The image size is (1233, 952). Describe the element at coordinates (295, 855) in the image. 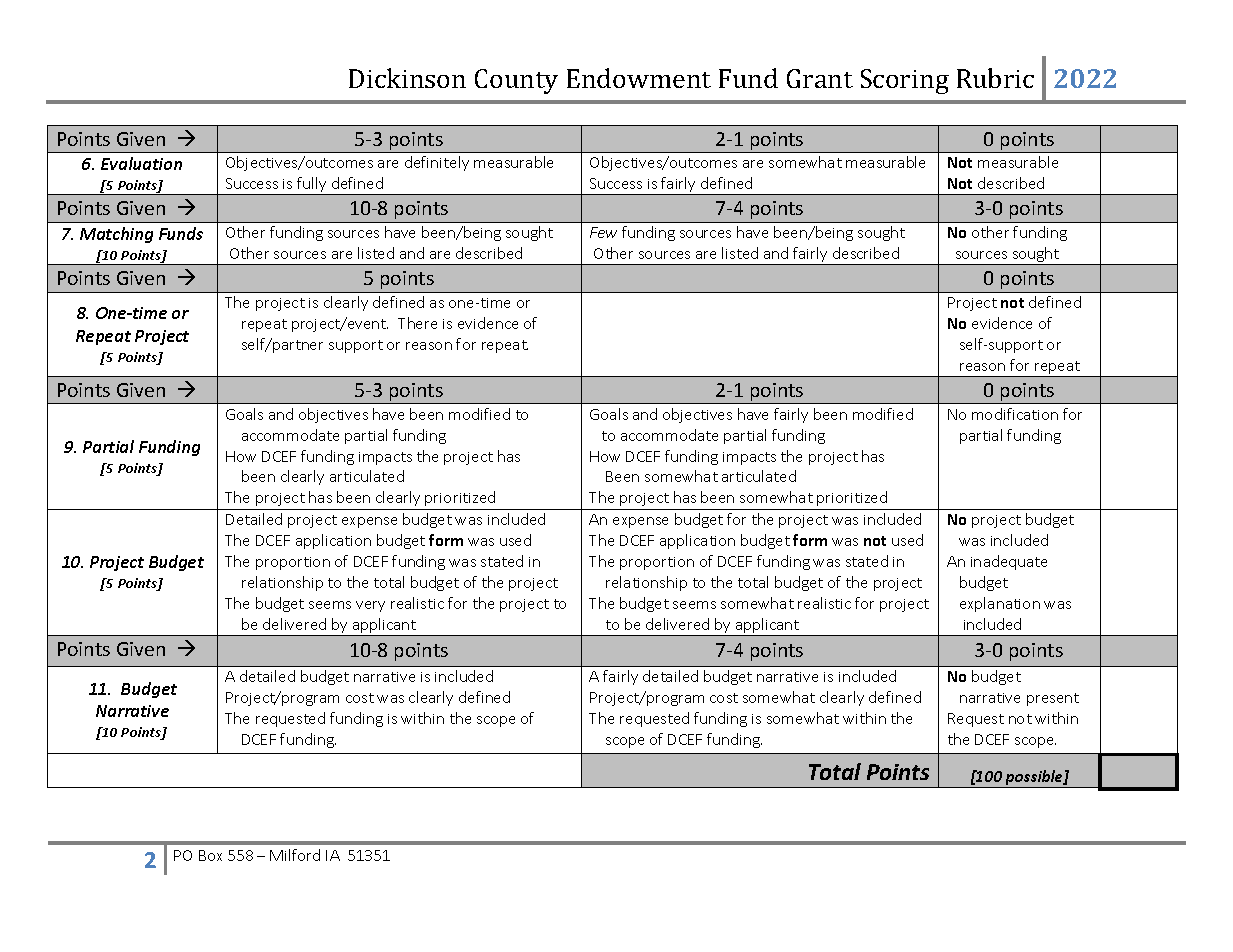

I see `Milford` at that location.
